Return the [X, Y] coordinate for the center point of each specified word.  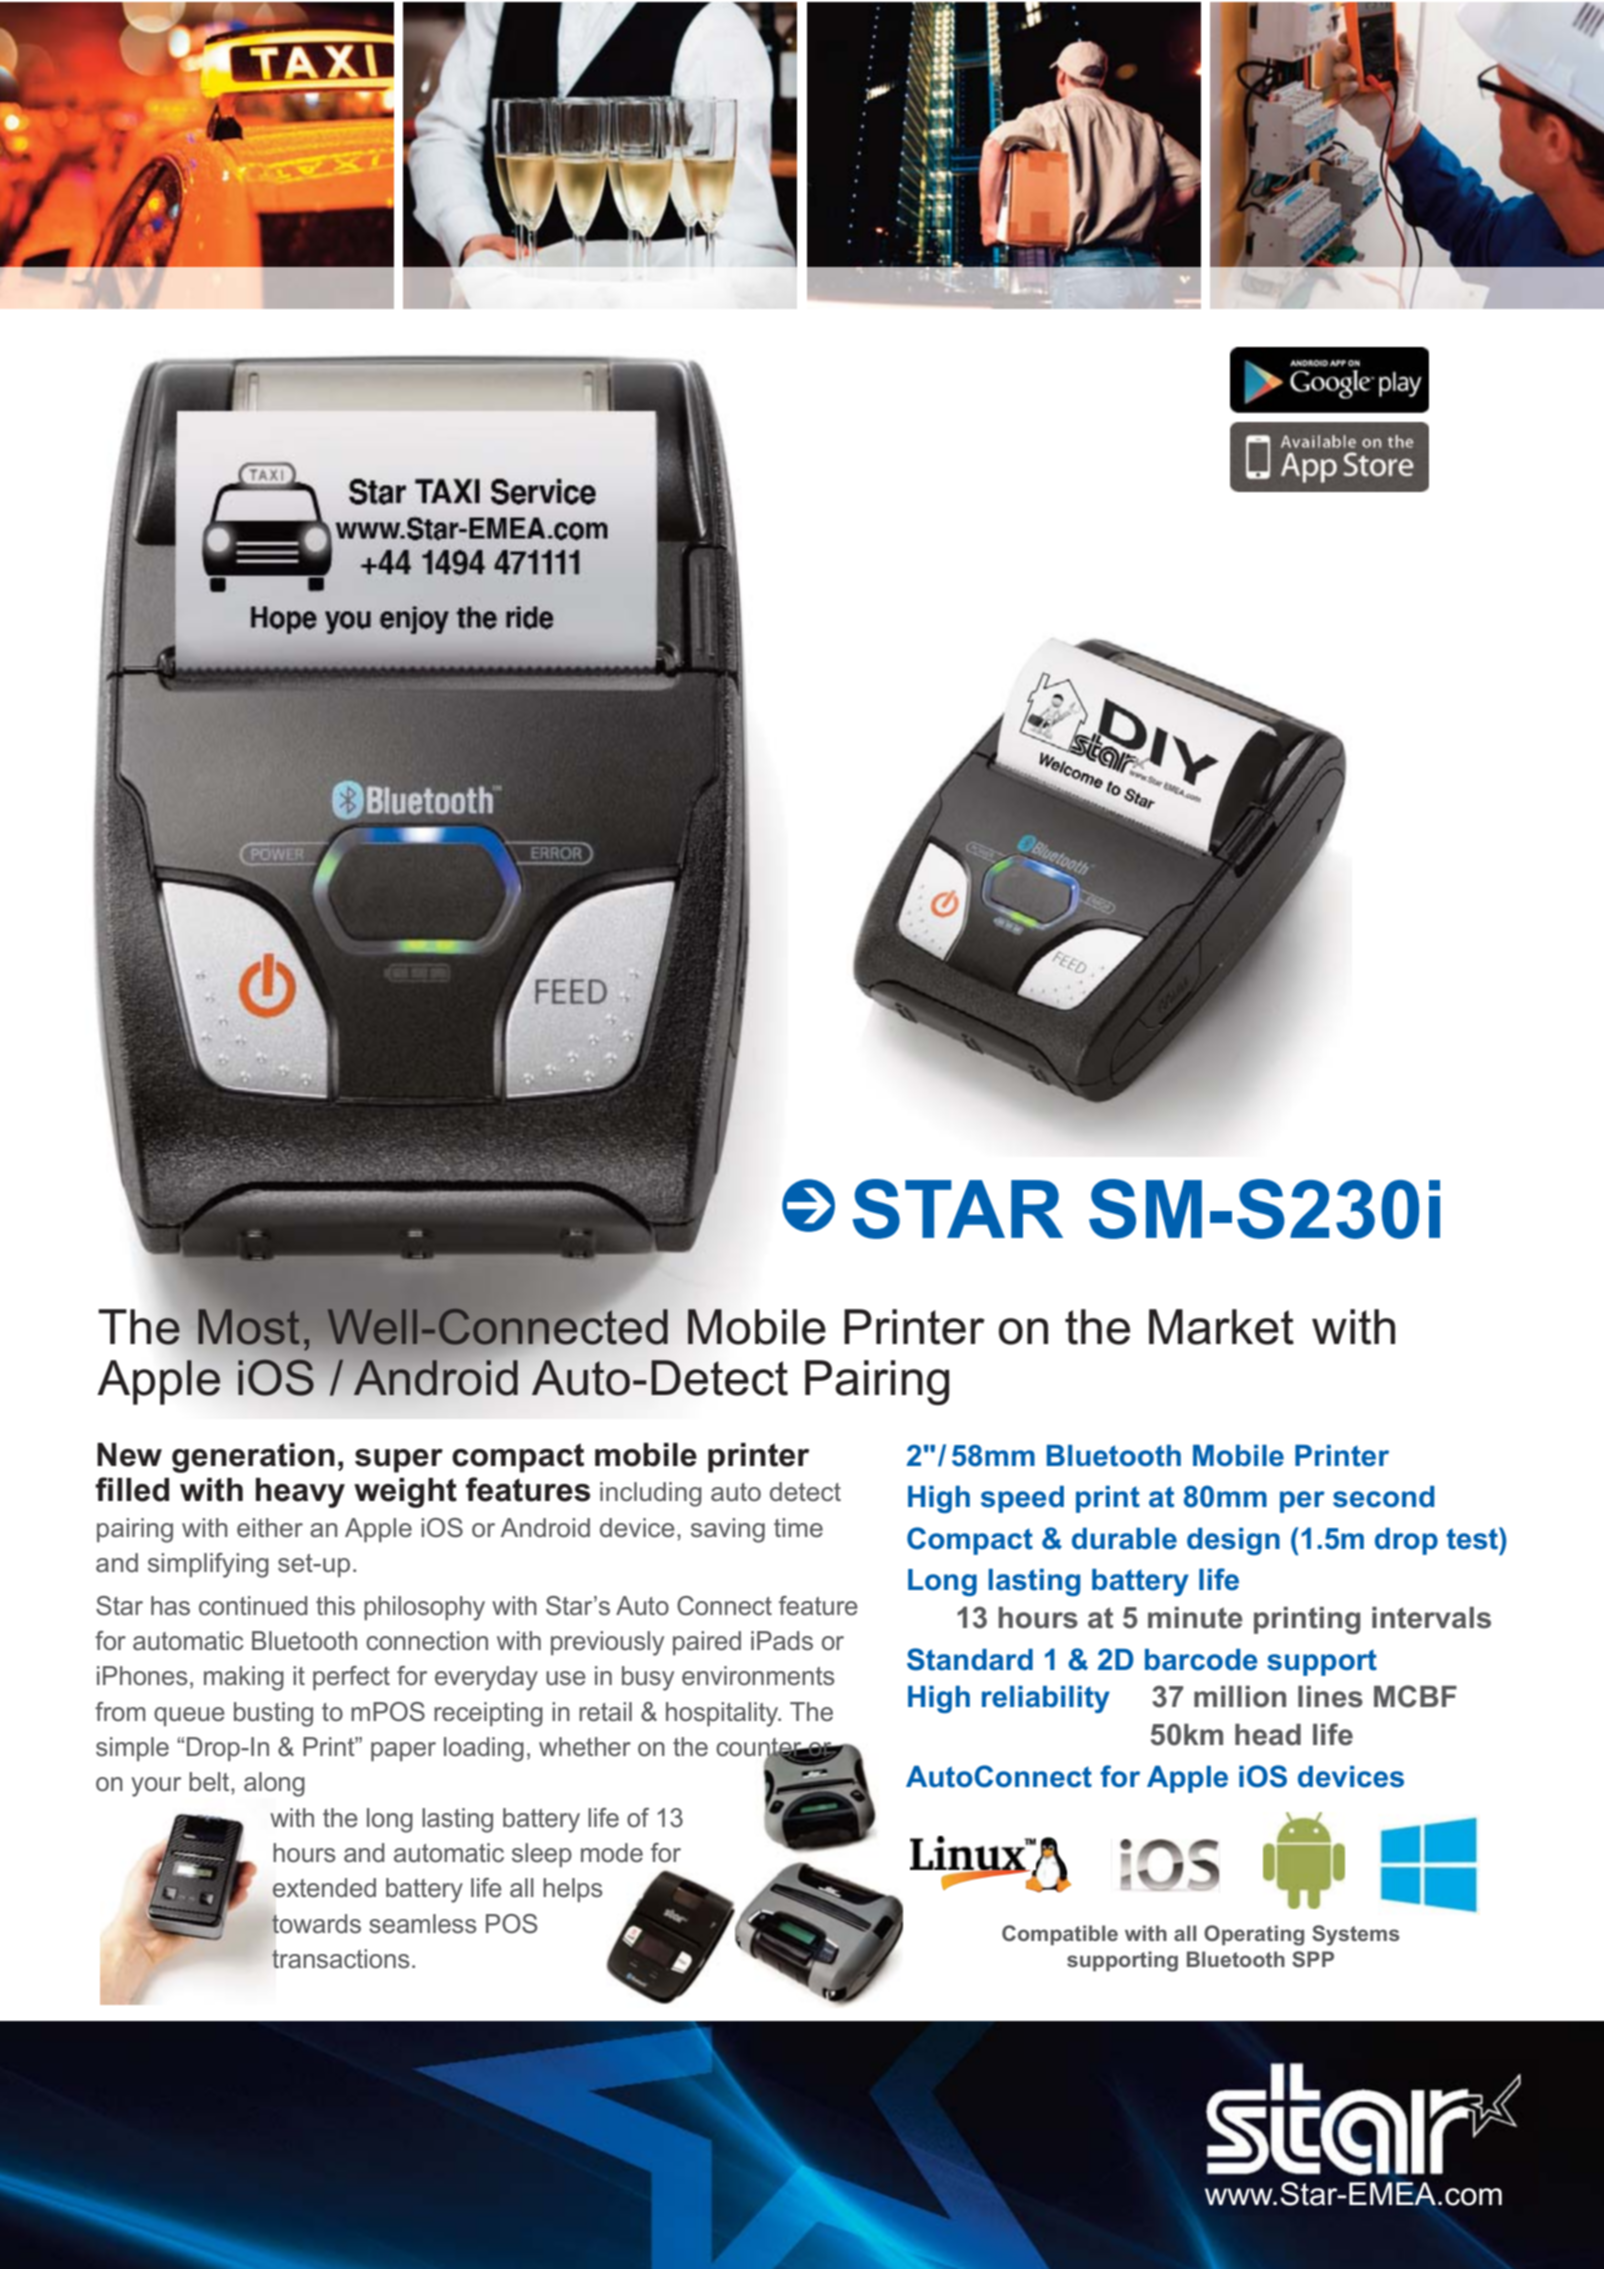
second [1384, 1497]
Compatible [1060, 1935]
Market [1221, 1327]
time [798, 1528]
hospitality [723, 1714]
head [1268, 1735]
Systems [1356, 1935]
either [270, 1528]
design [1233, 1541]
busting [273, 1714]
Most [249, 1327]
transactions [341, 1959]
